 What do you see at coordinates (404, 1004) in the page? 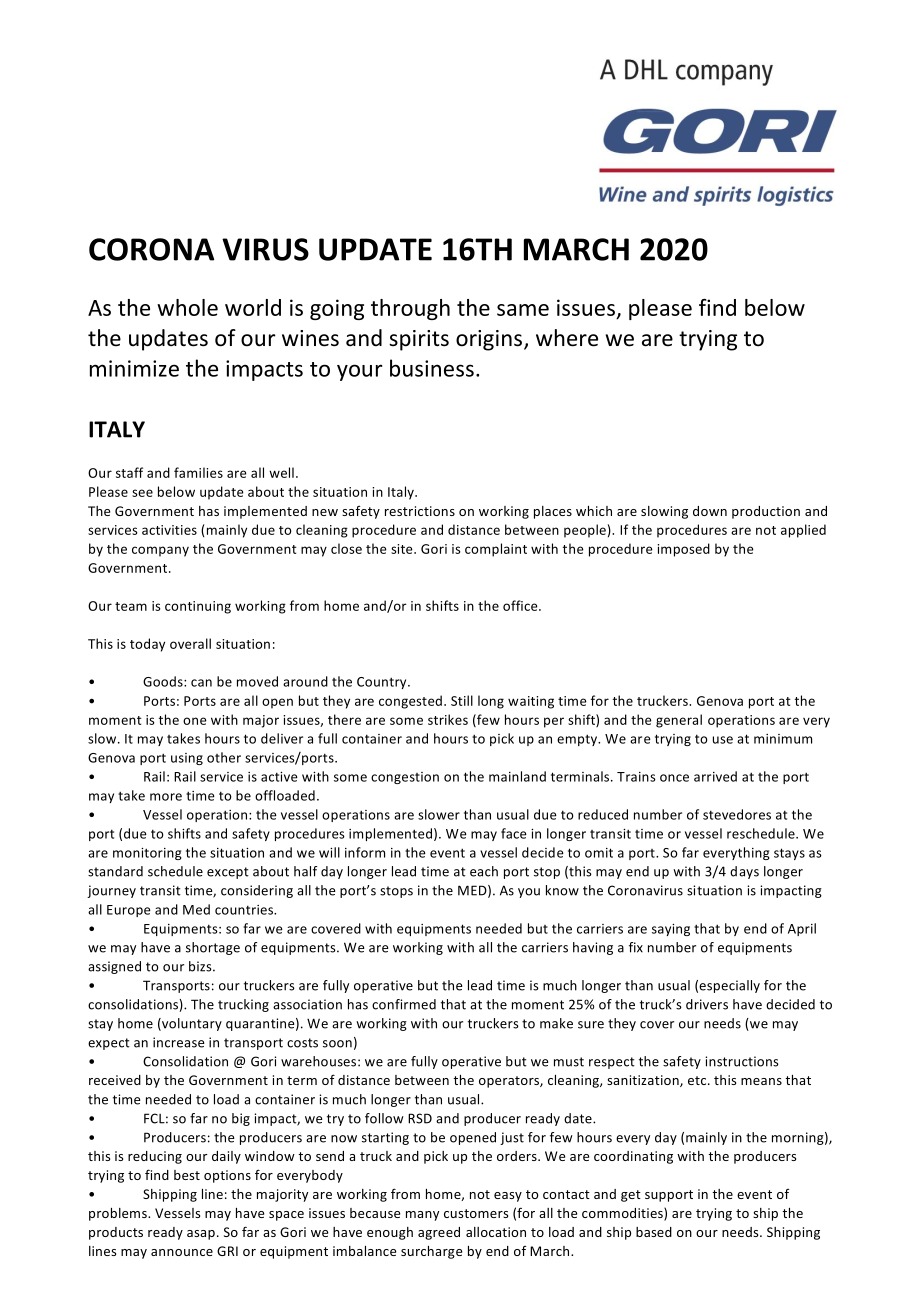
I see `confirmed` at bounding box center [404, 1004].
